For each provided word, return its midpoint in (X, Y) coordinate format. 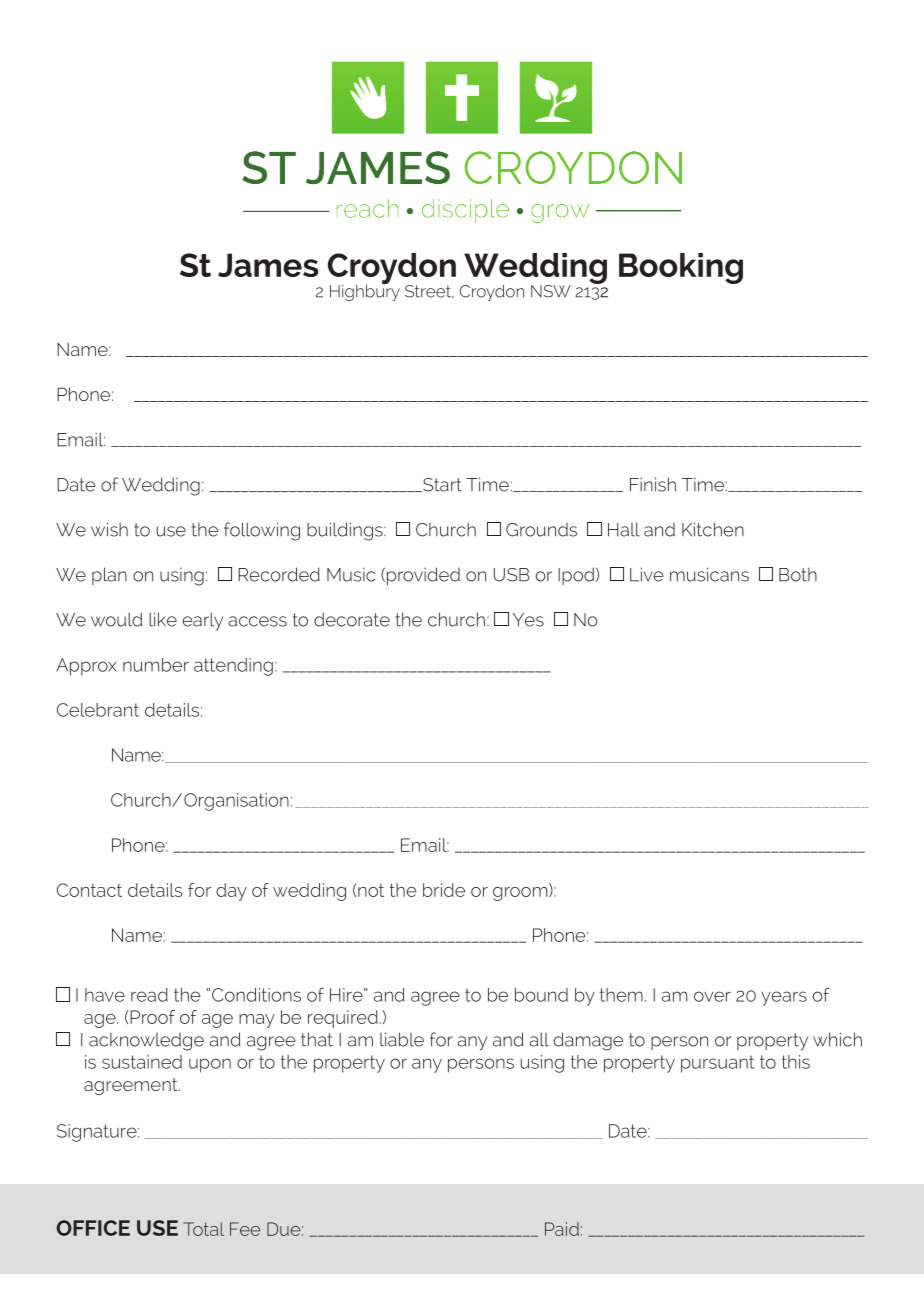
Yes (528, 620)
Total (203, 1229)
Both (798, 575)
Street (429, 291)
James (268, 265)
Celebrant (98, 710)
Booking (681, 268)
